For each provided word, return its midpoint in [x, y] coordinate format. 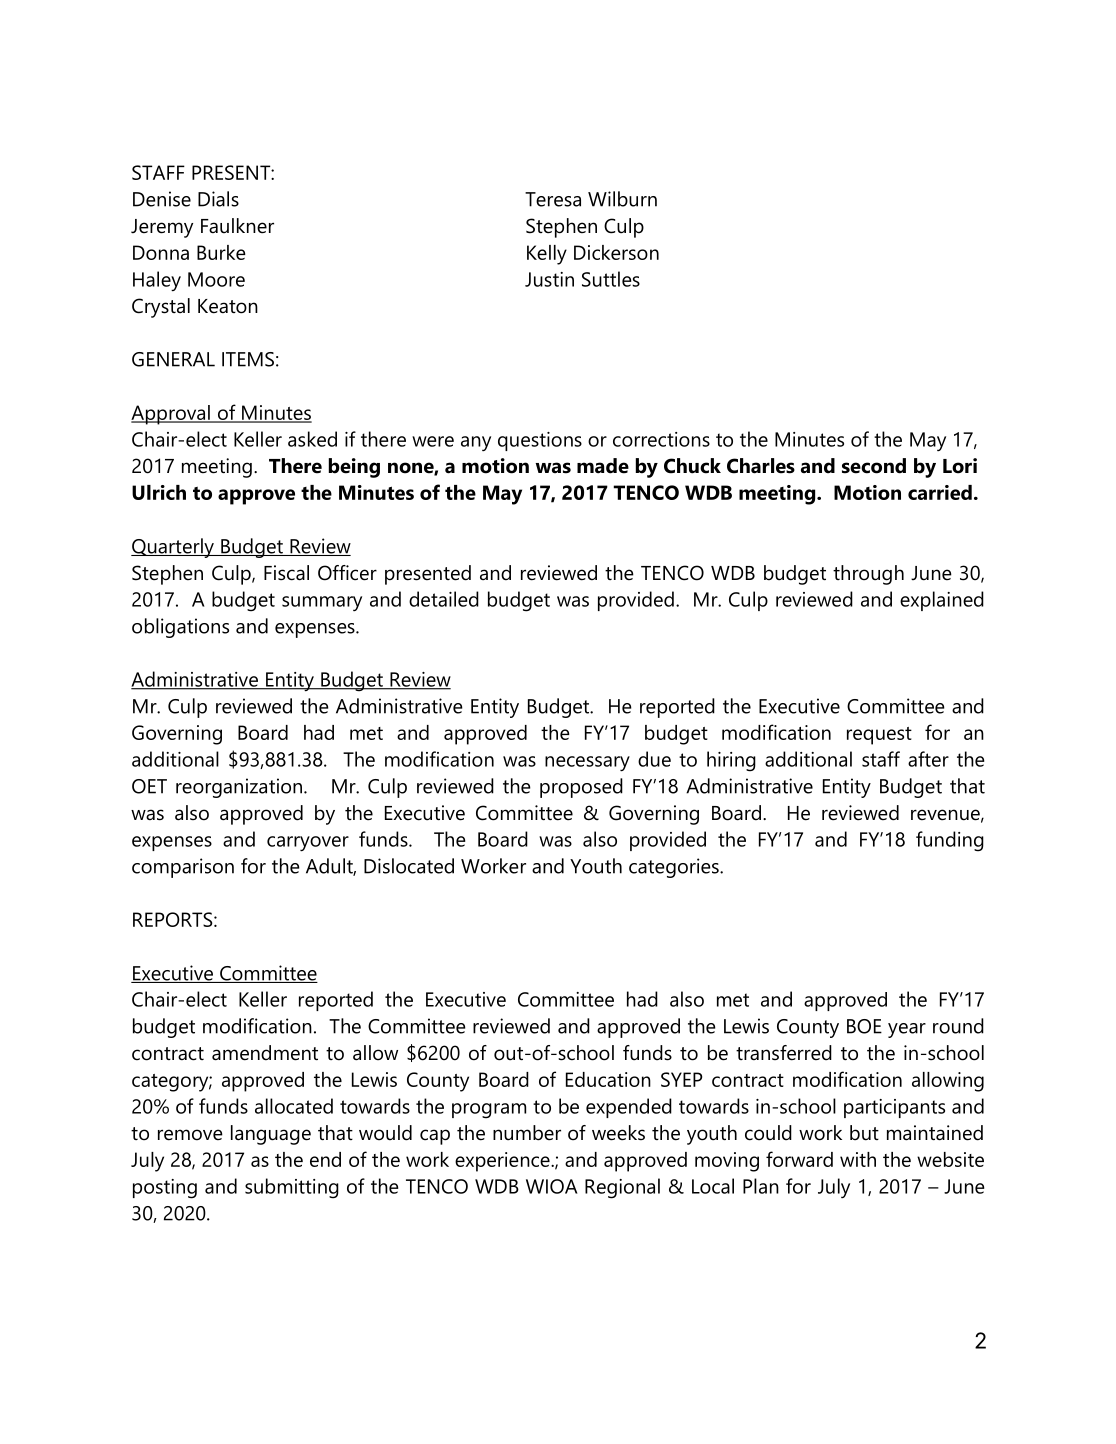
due [654, 759]
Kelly [547, 255]
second [874, 466]
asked [312, 439]
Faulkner [237, 226]
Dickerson [616, 252]
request [879, 736]
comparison [183, 868]
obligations [180, 628]
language [271, 1135]
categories [675, 868]
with [858, 1159]
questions [540, 441]
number [527, 1133]
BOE [864, 1026]
